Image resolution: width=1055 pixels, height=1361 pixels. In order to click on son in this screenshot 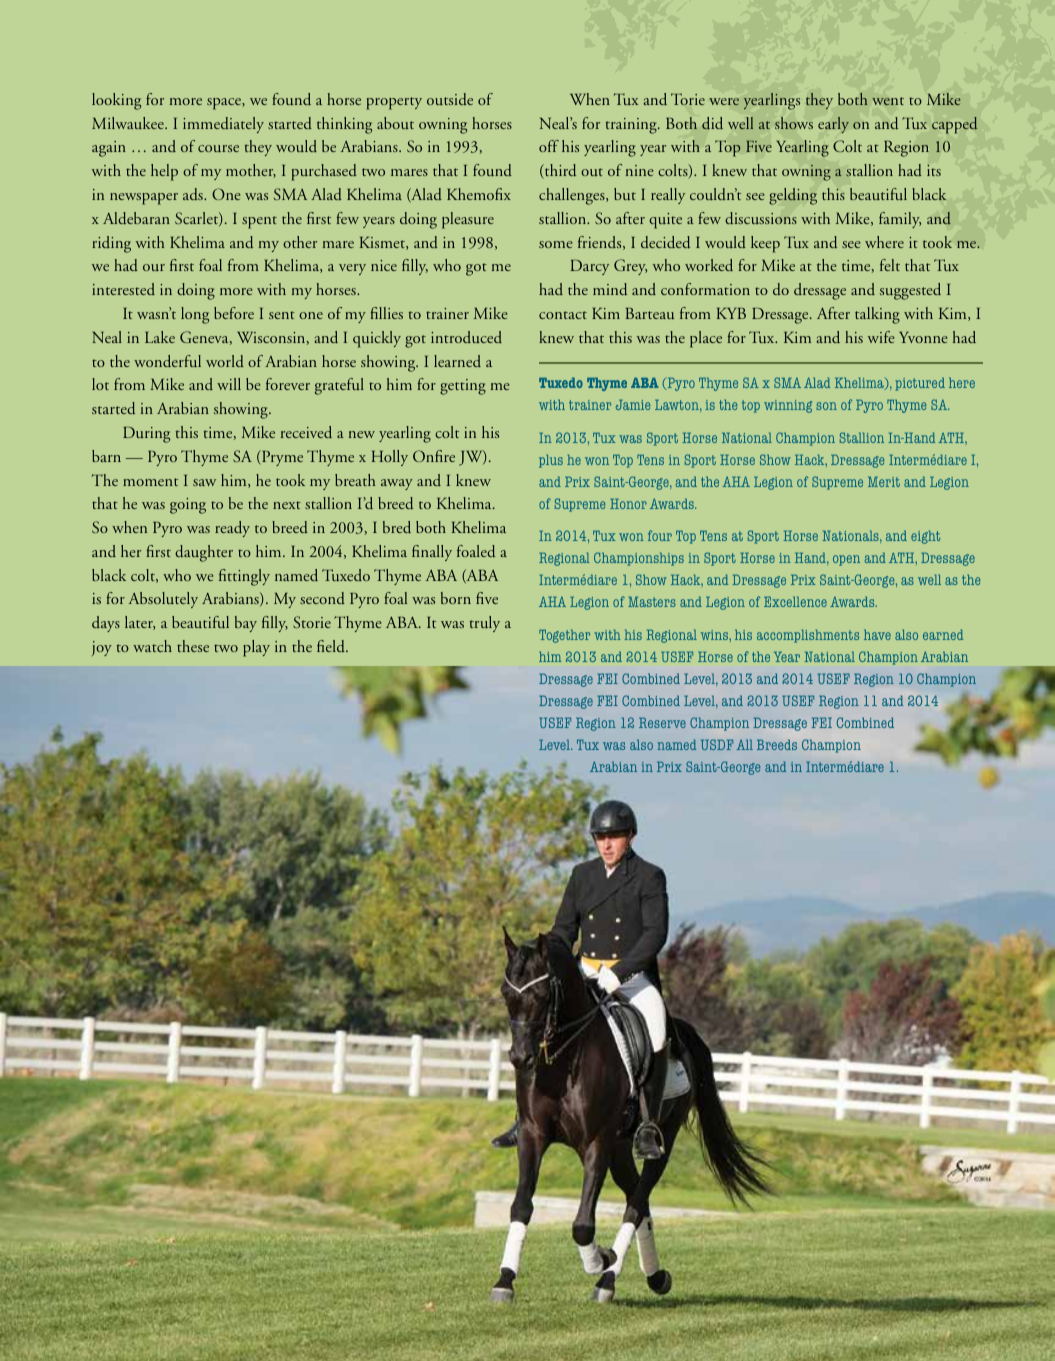, I will do `click(826, 406)`.
